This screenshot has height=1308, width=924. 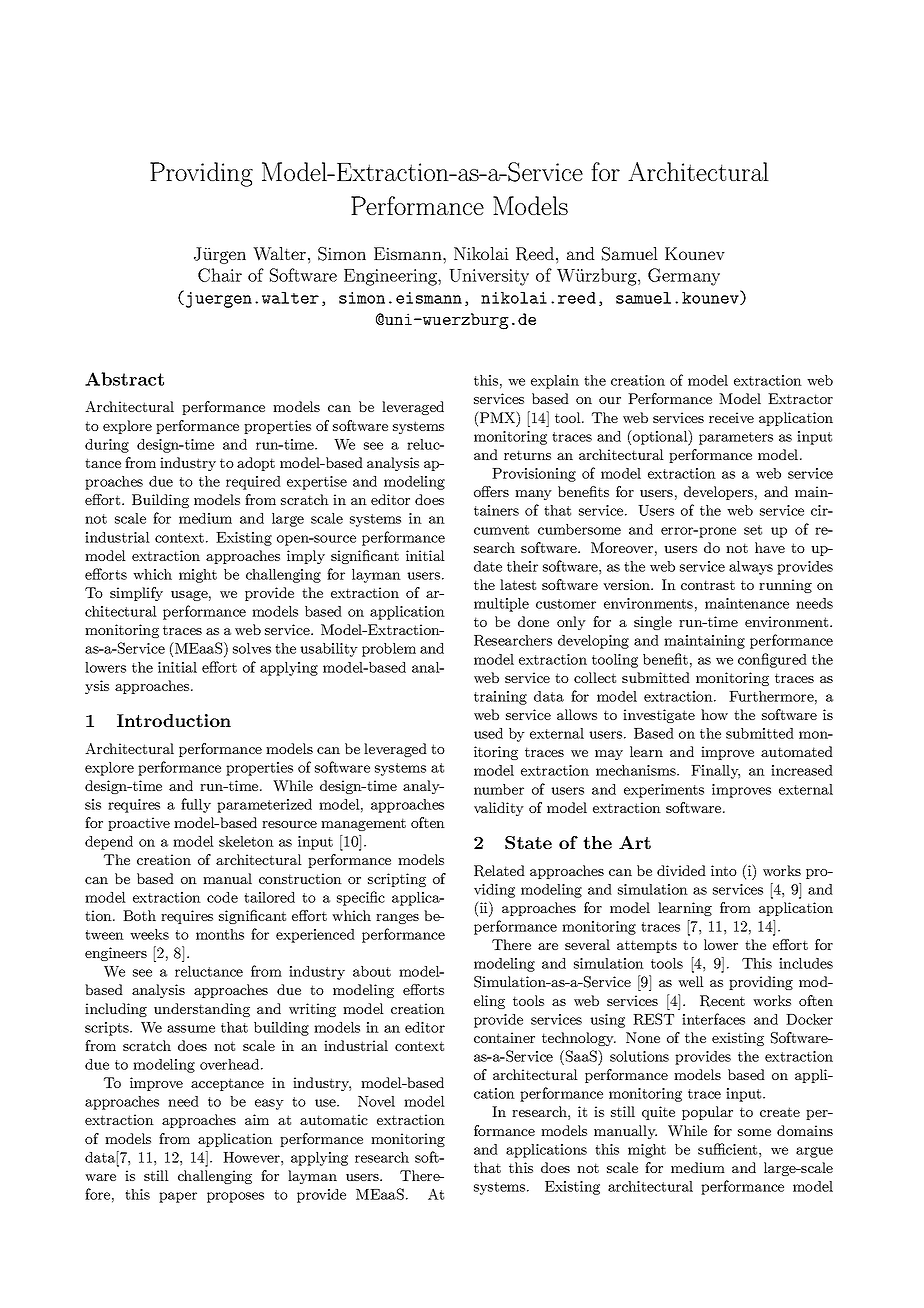 What do you see at coordinates (753, 530) in the screenshot?
I see `set` at bounding box center [753, 530].
